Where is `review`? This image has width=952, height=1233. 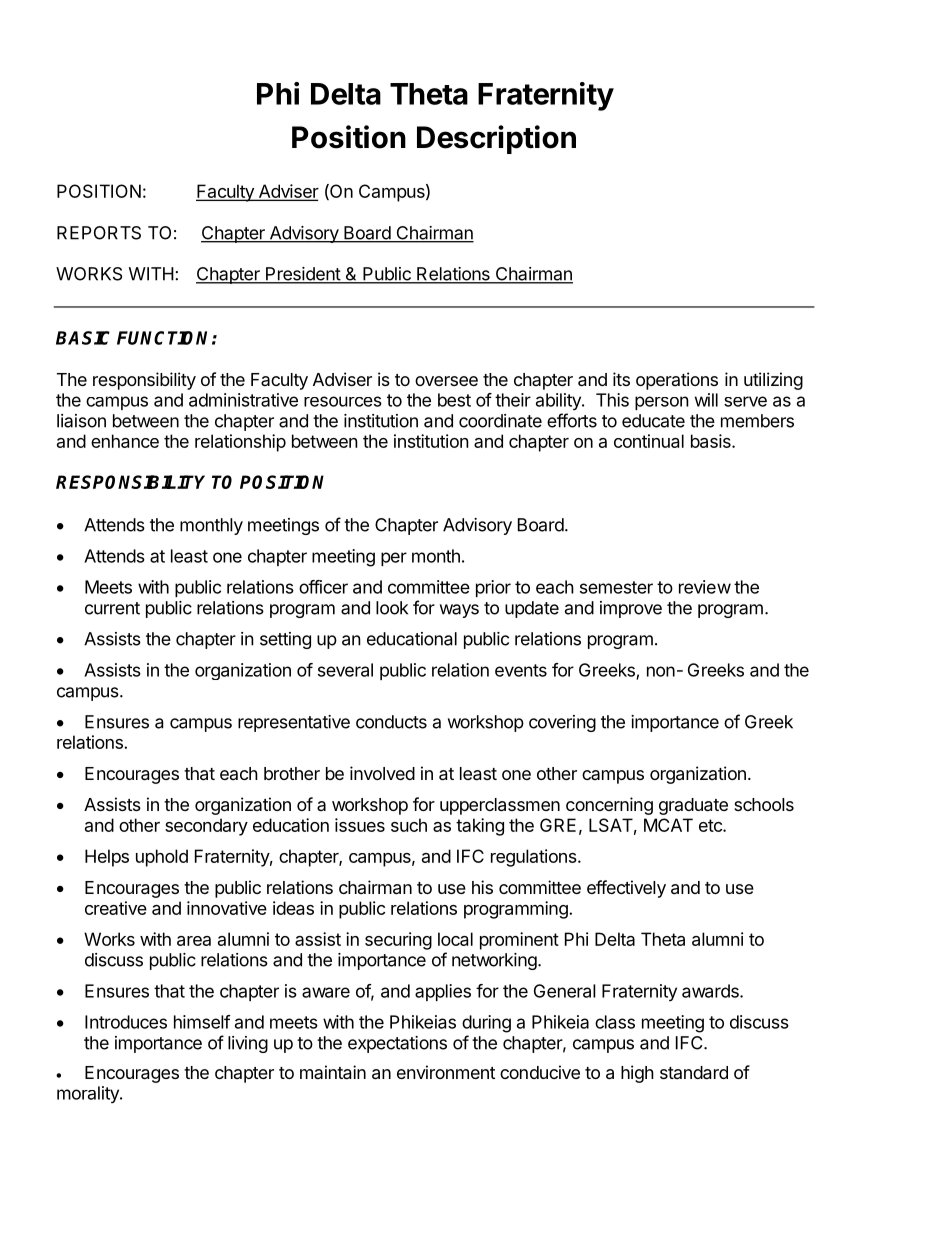 review is located at coordinates (705, 587).
